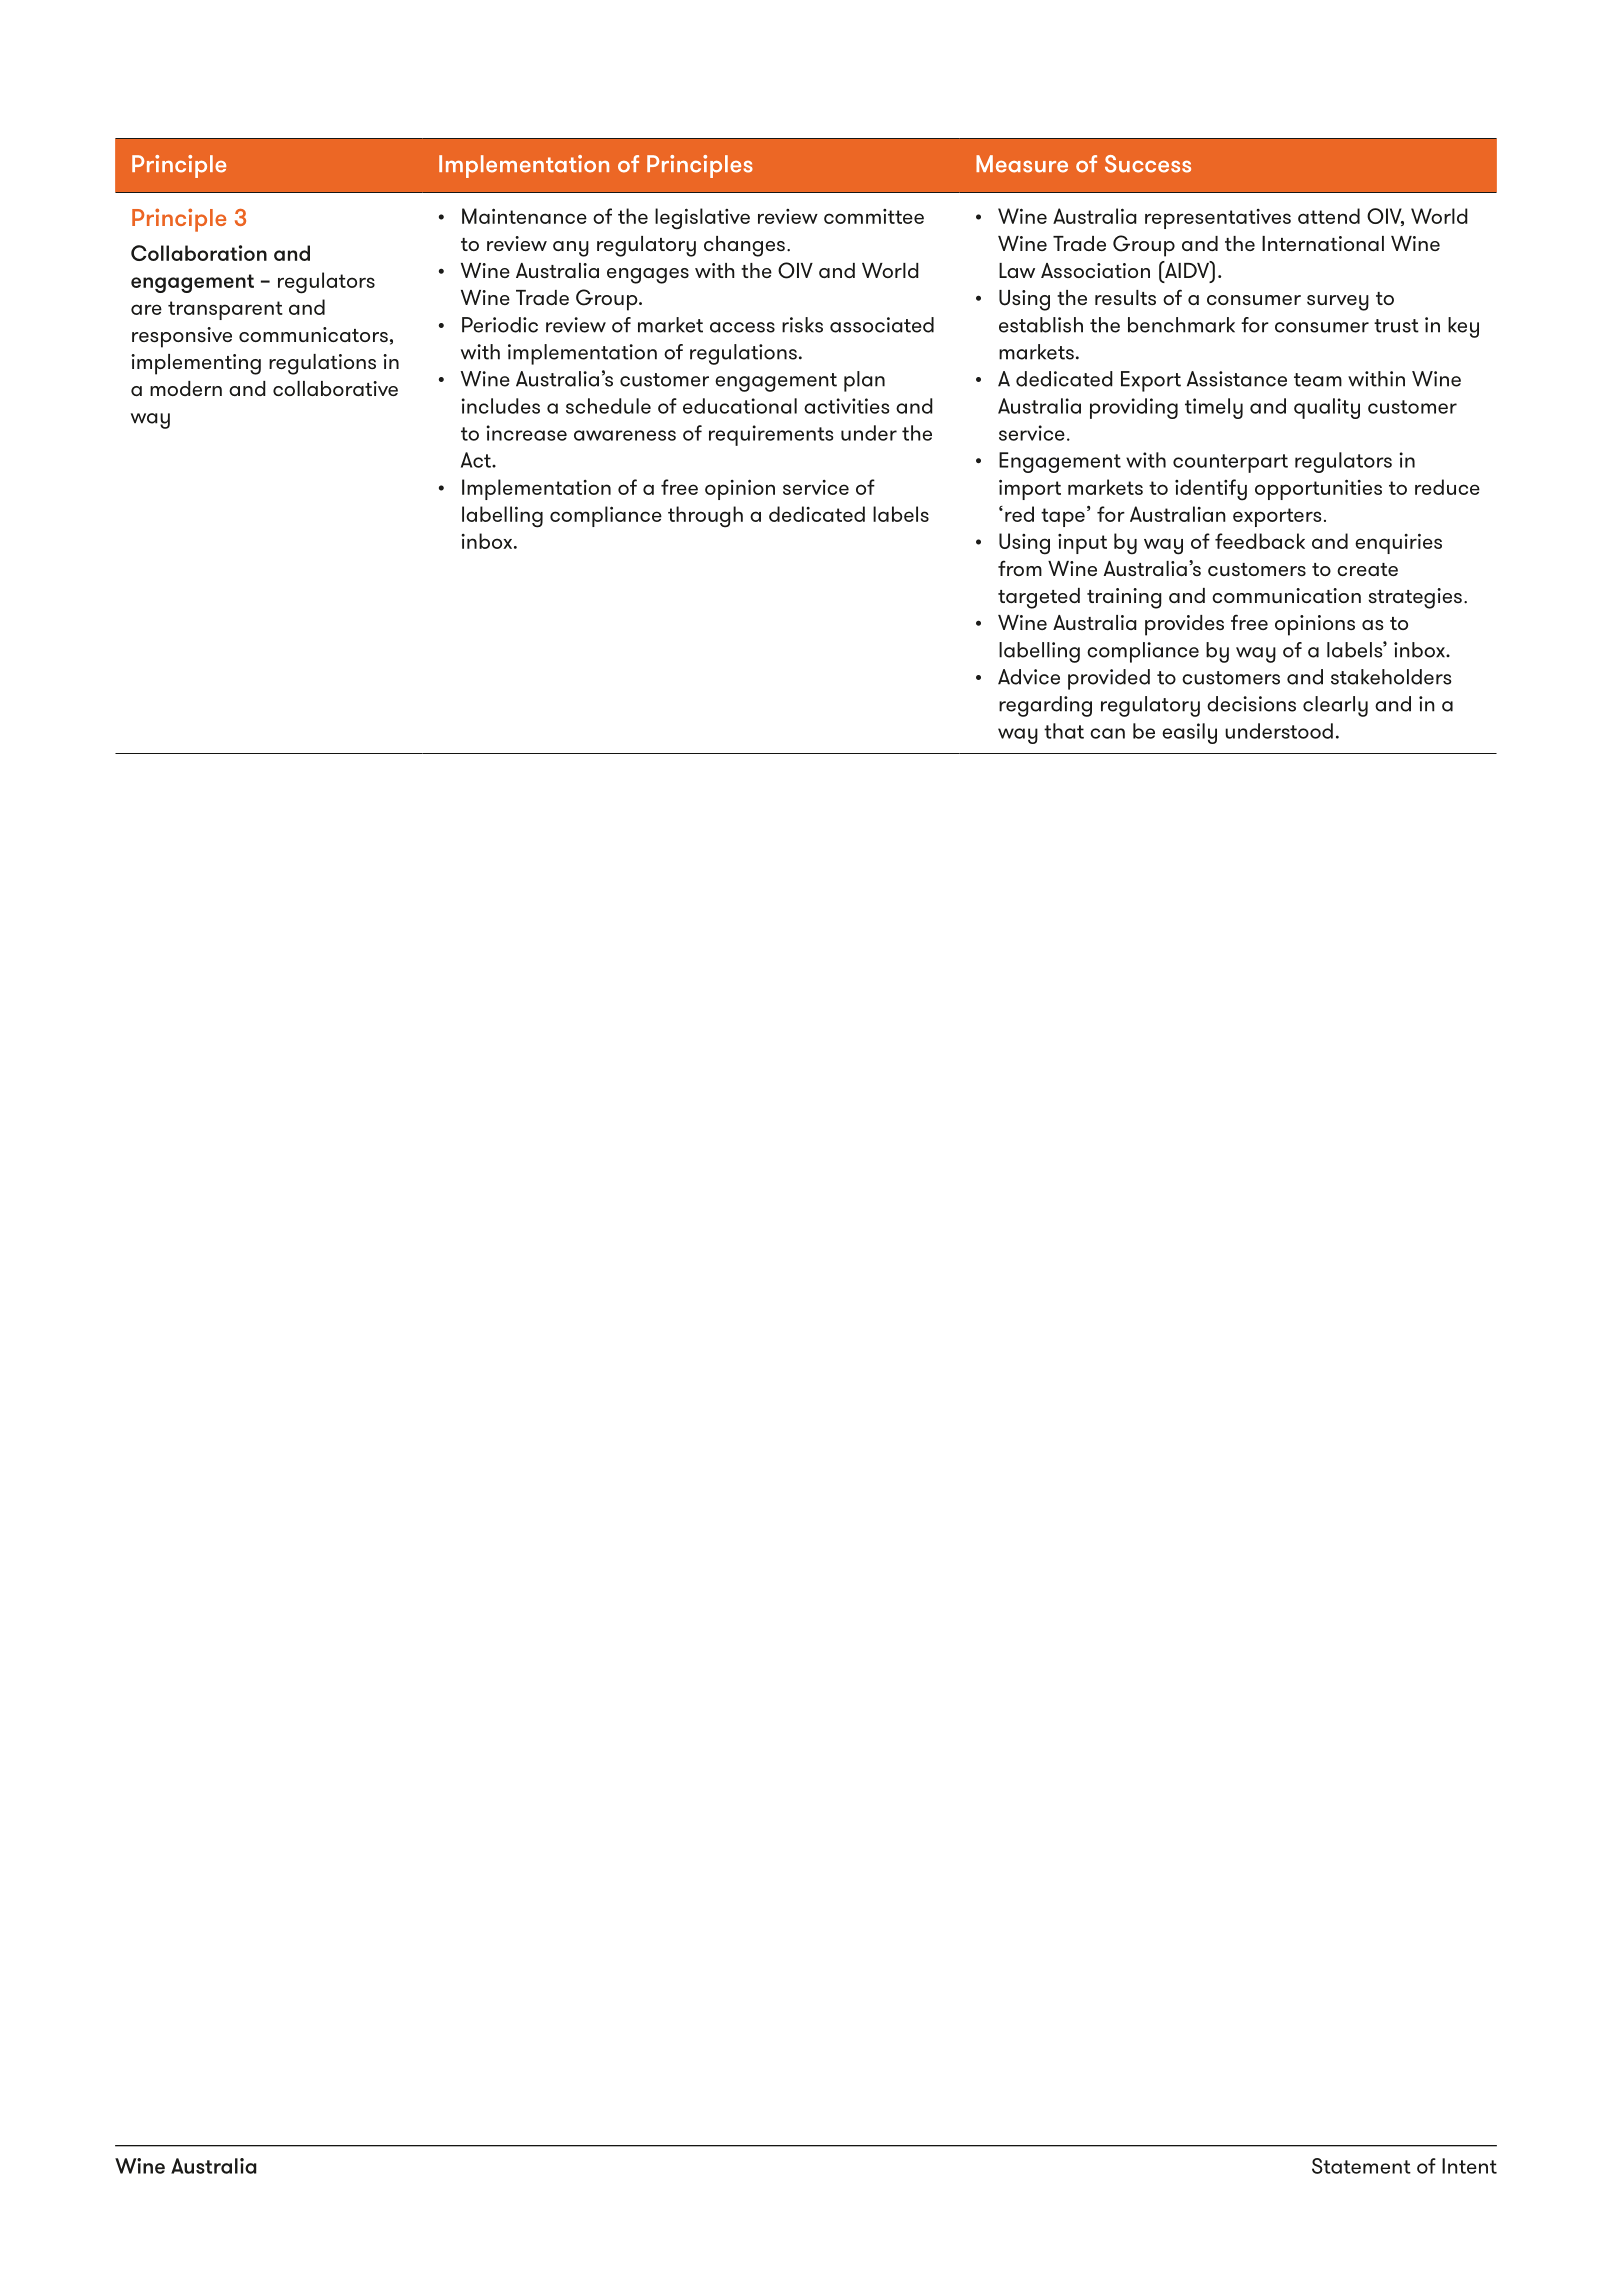 Image resolution: width=1612 pixels, height=2280 pixels. What do you see at coordinates (1189, 733) in the document?
I see `easily` at bounding box center [1189, 733].
